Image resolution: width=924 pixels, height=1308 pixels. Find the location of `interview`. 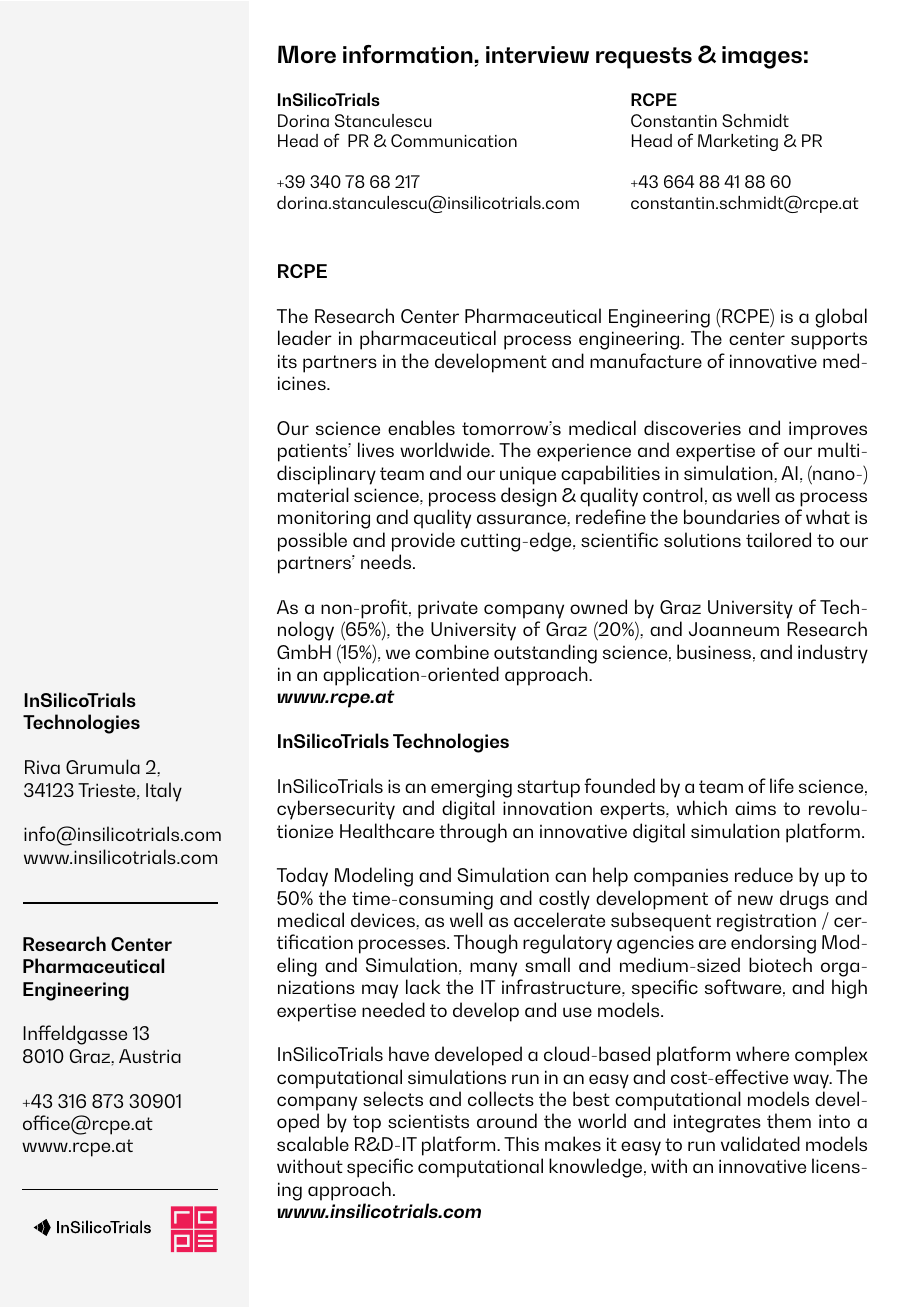

interview is located at coordinates (537, 55).
